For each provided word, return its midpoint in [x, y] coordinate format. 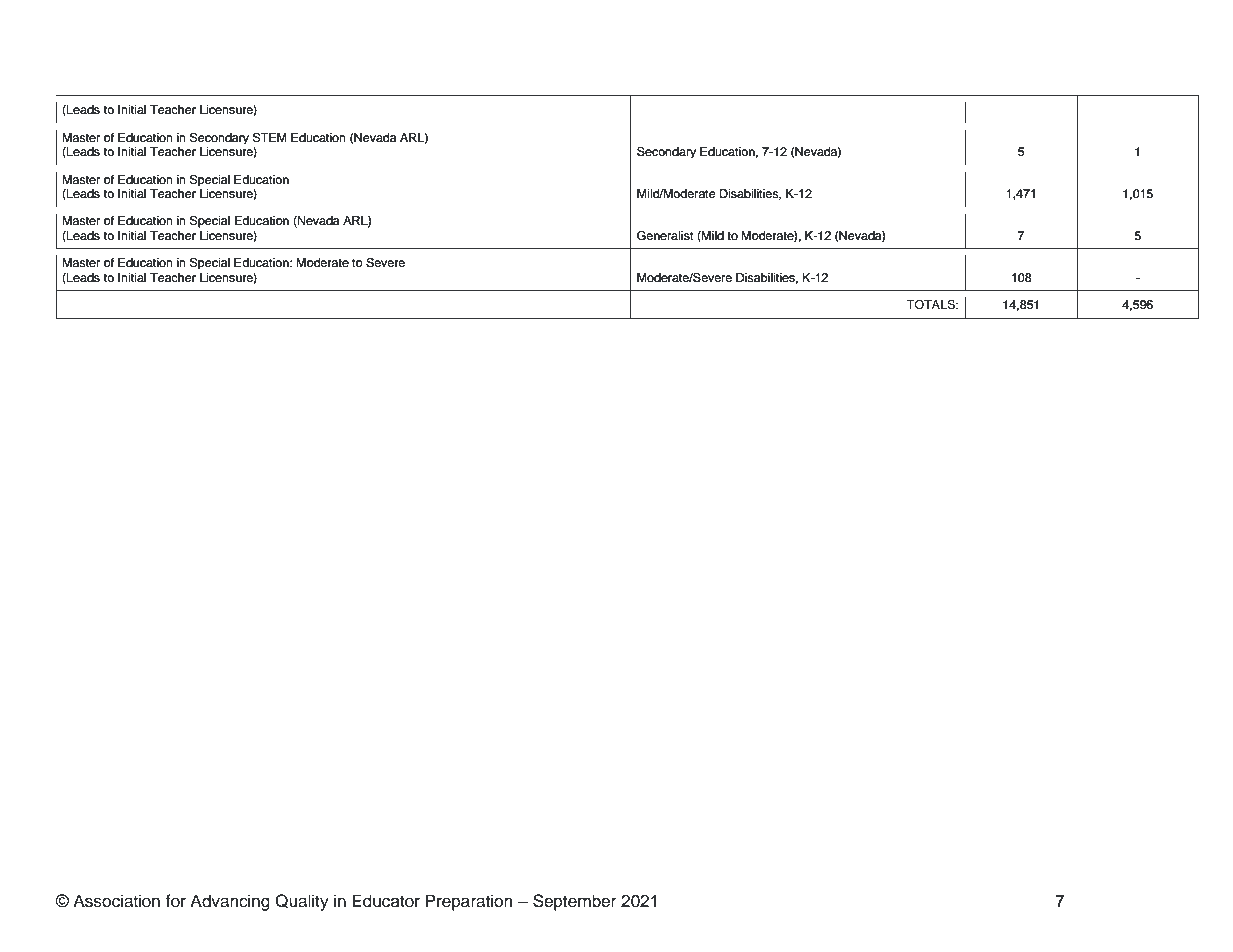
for [176, 901]
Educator [386, 901]
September [574, 902]
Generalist [665, 236]
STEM [270, 138]
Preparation [469, 902]
